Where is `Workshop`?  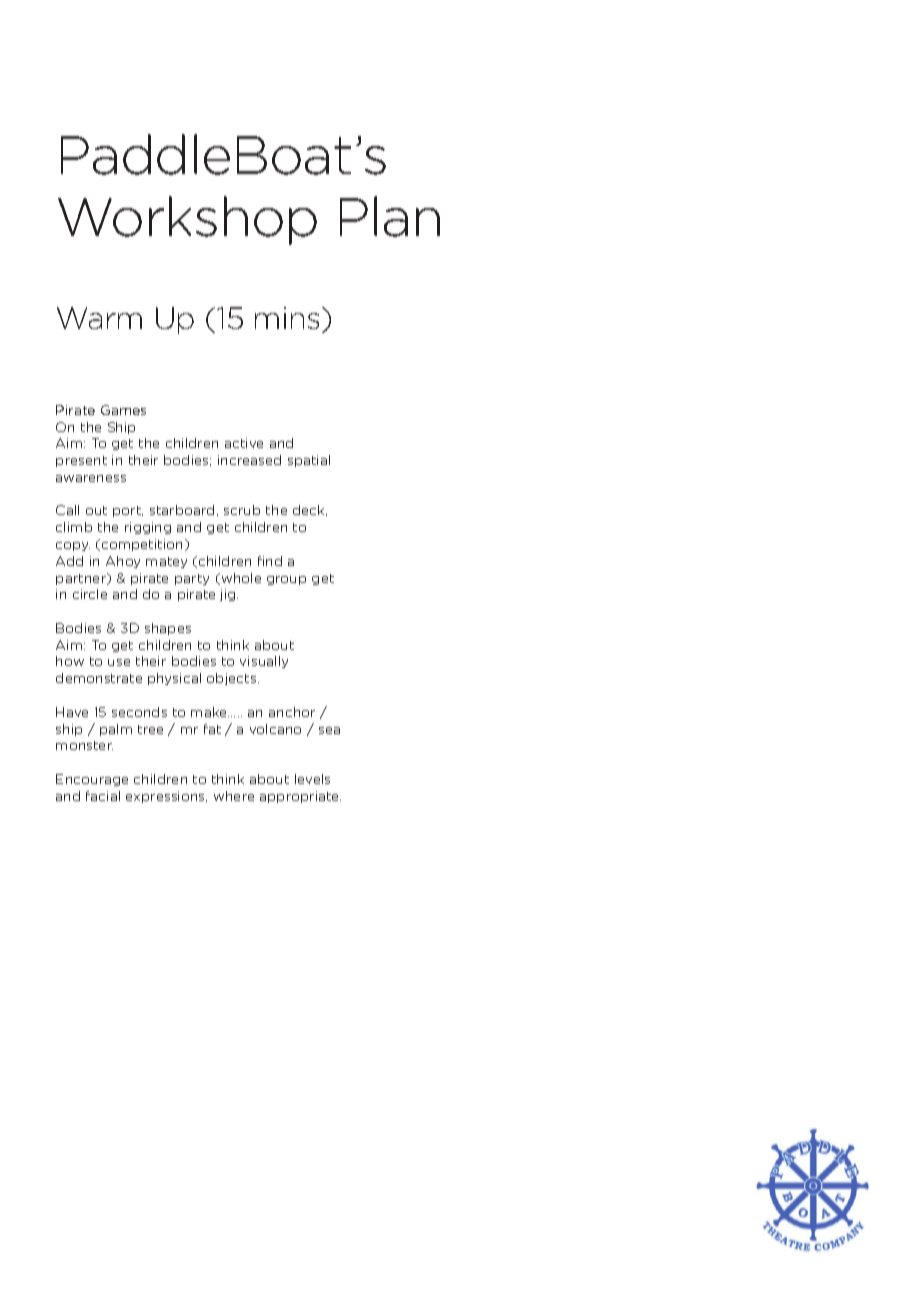
Workshop is located at coordinates (187, 220).
